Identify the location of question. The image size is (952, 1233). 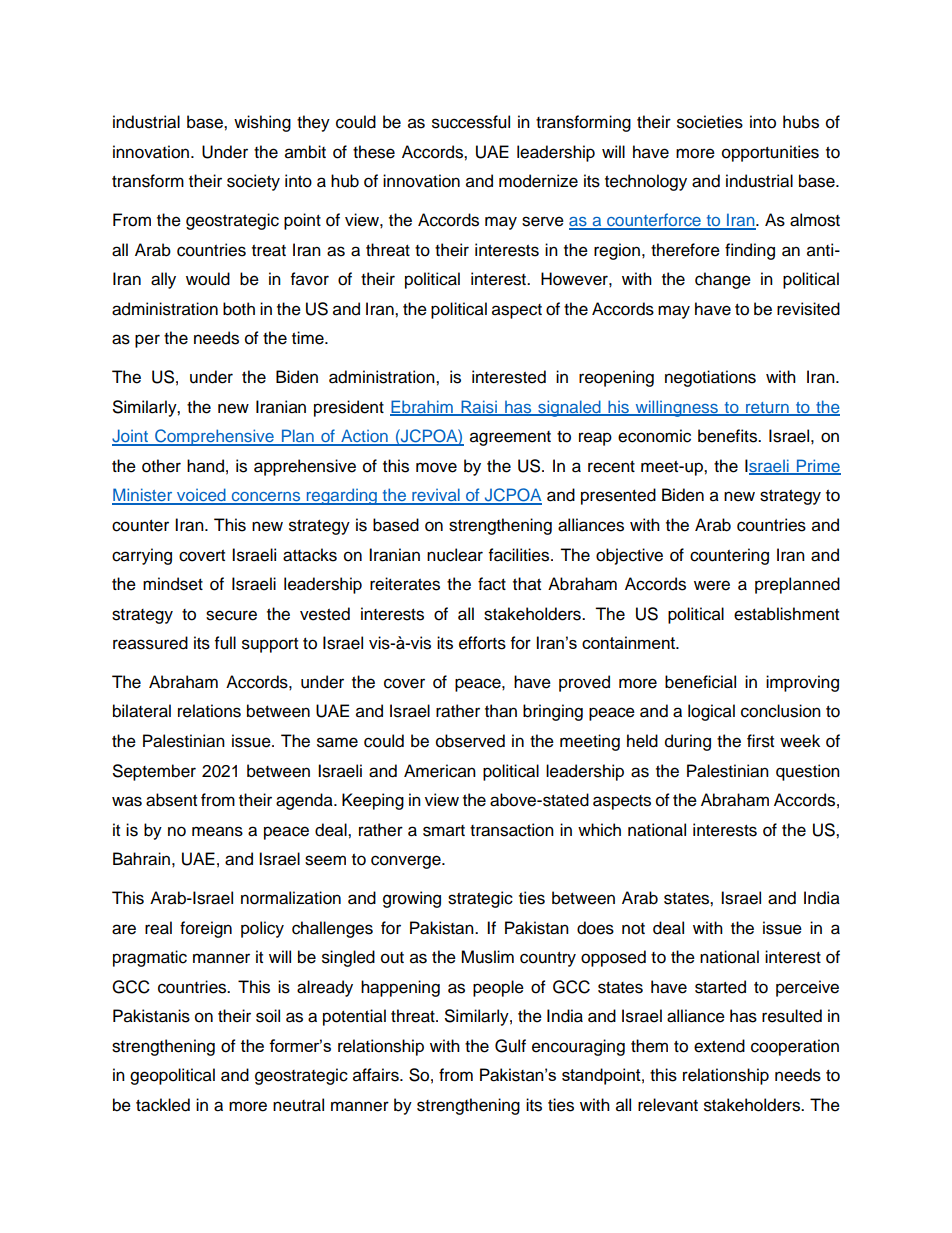
(808, 772).
